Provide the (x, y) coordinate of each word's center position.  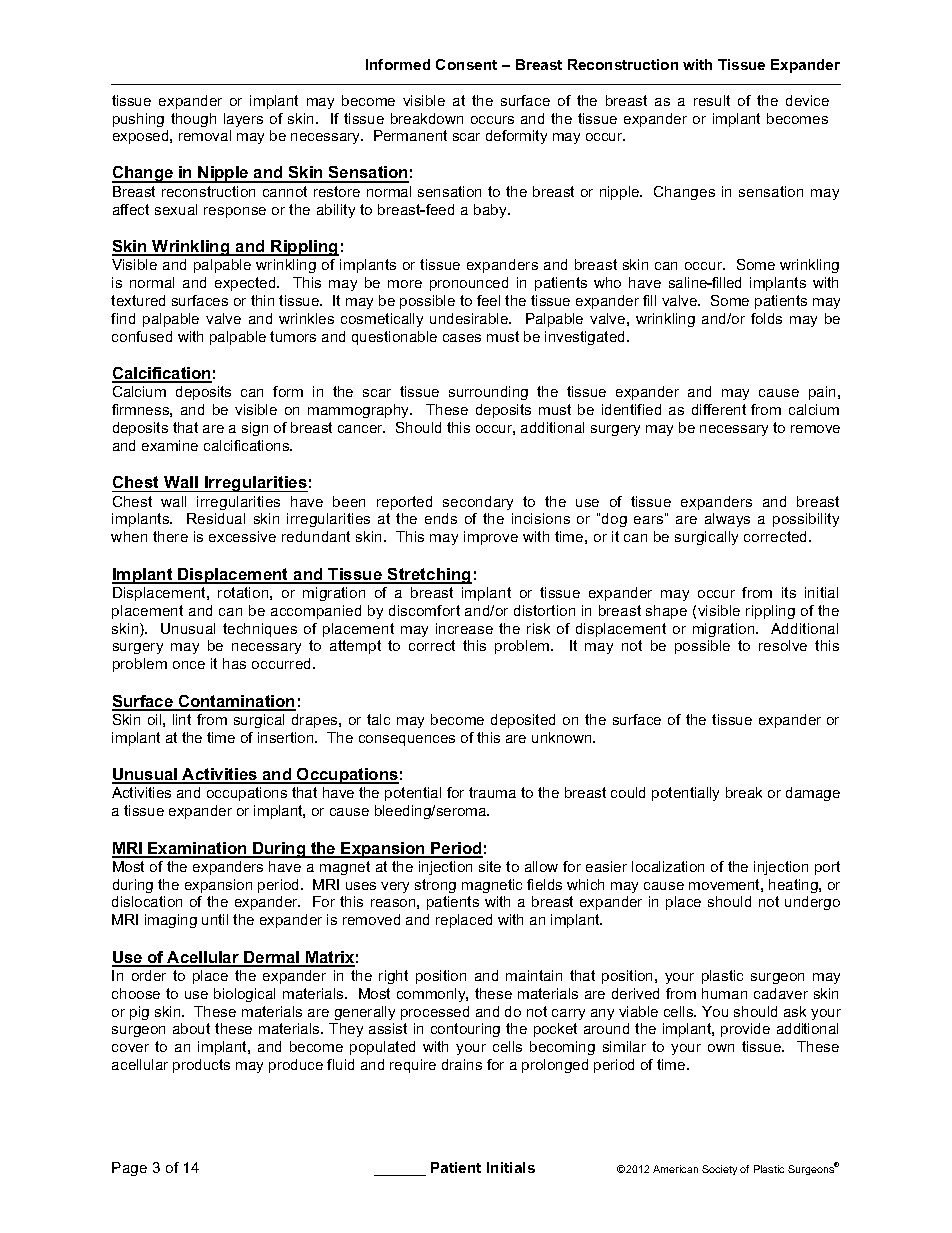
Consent (466, 64)
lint (182, 719)
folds (766, 318)
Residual (216, 518)
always (727, 520)
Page (129, 1169)
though (193, 120)
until (215, 919)
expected (246, 284)
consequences (407, 740)
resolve (783, 645)
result (712, 100)
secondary (478, 503)
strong (435, 886)
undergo (812, 903)
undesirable (470, 318)
